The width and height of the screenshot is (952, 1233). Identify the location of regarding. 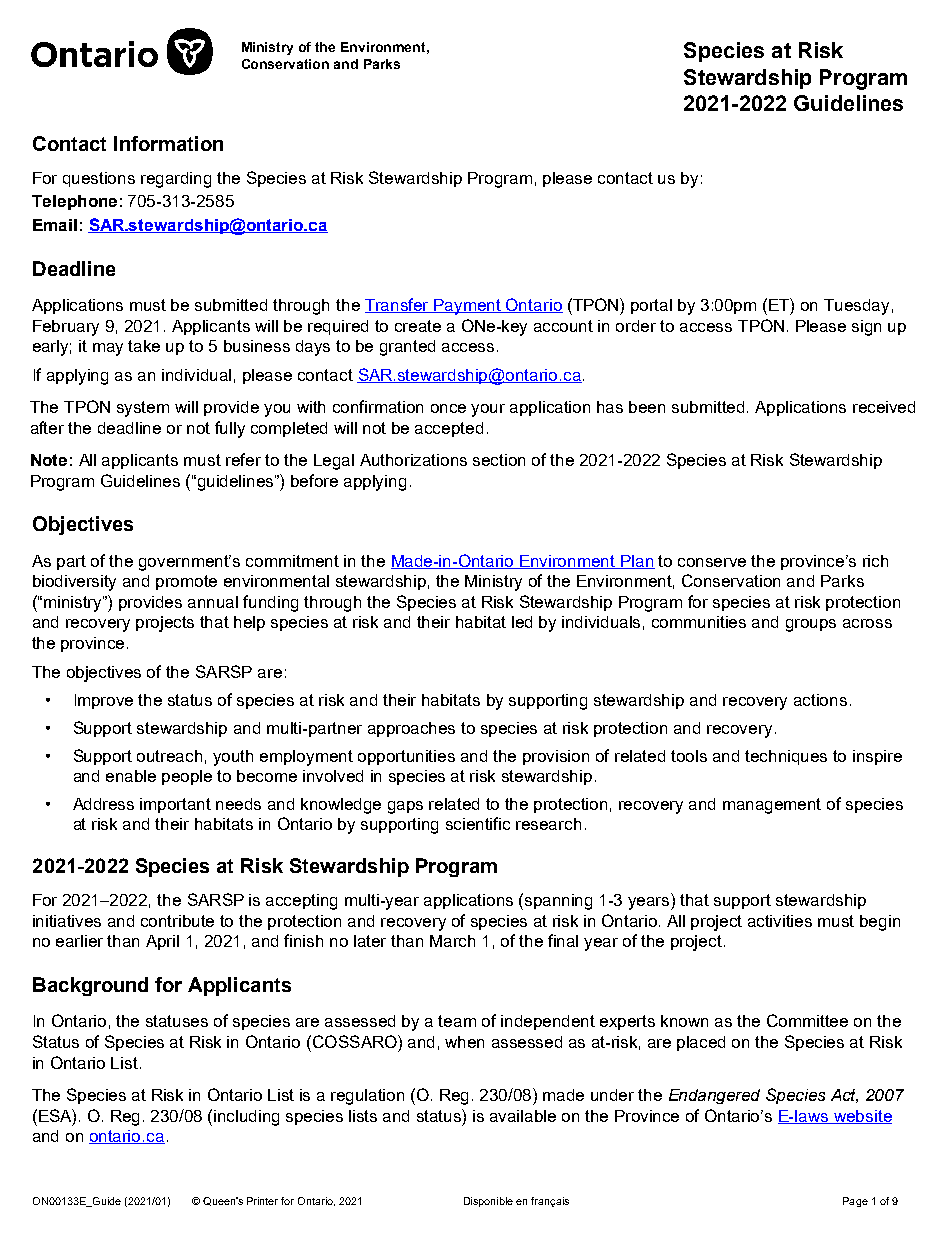
(176, 180).
